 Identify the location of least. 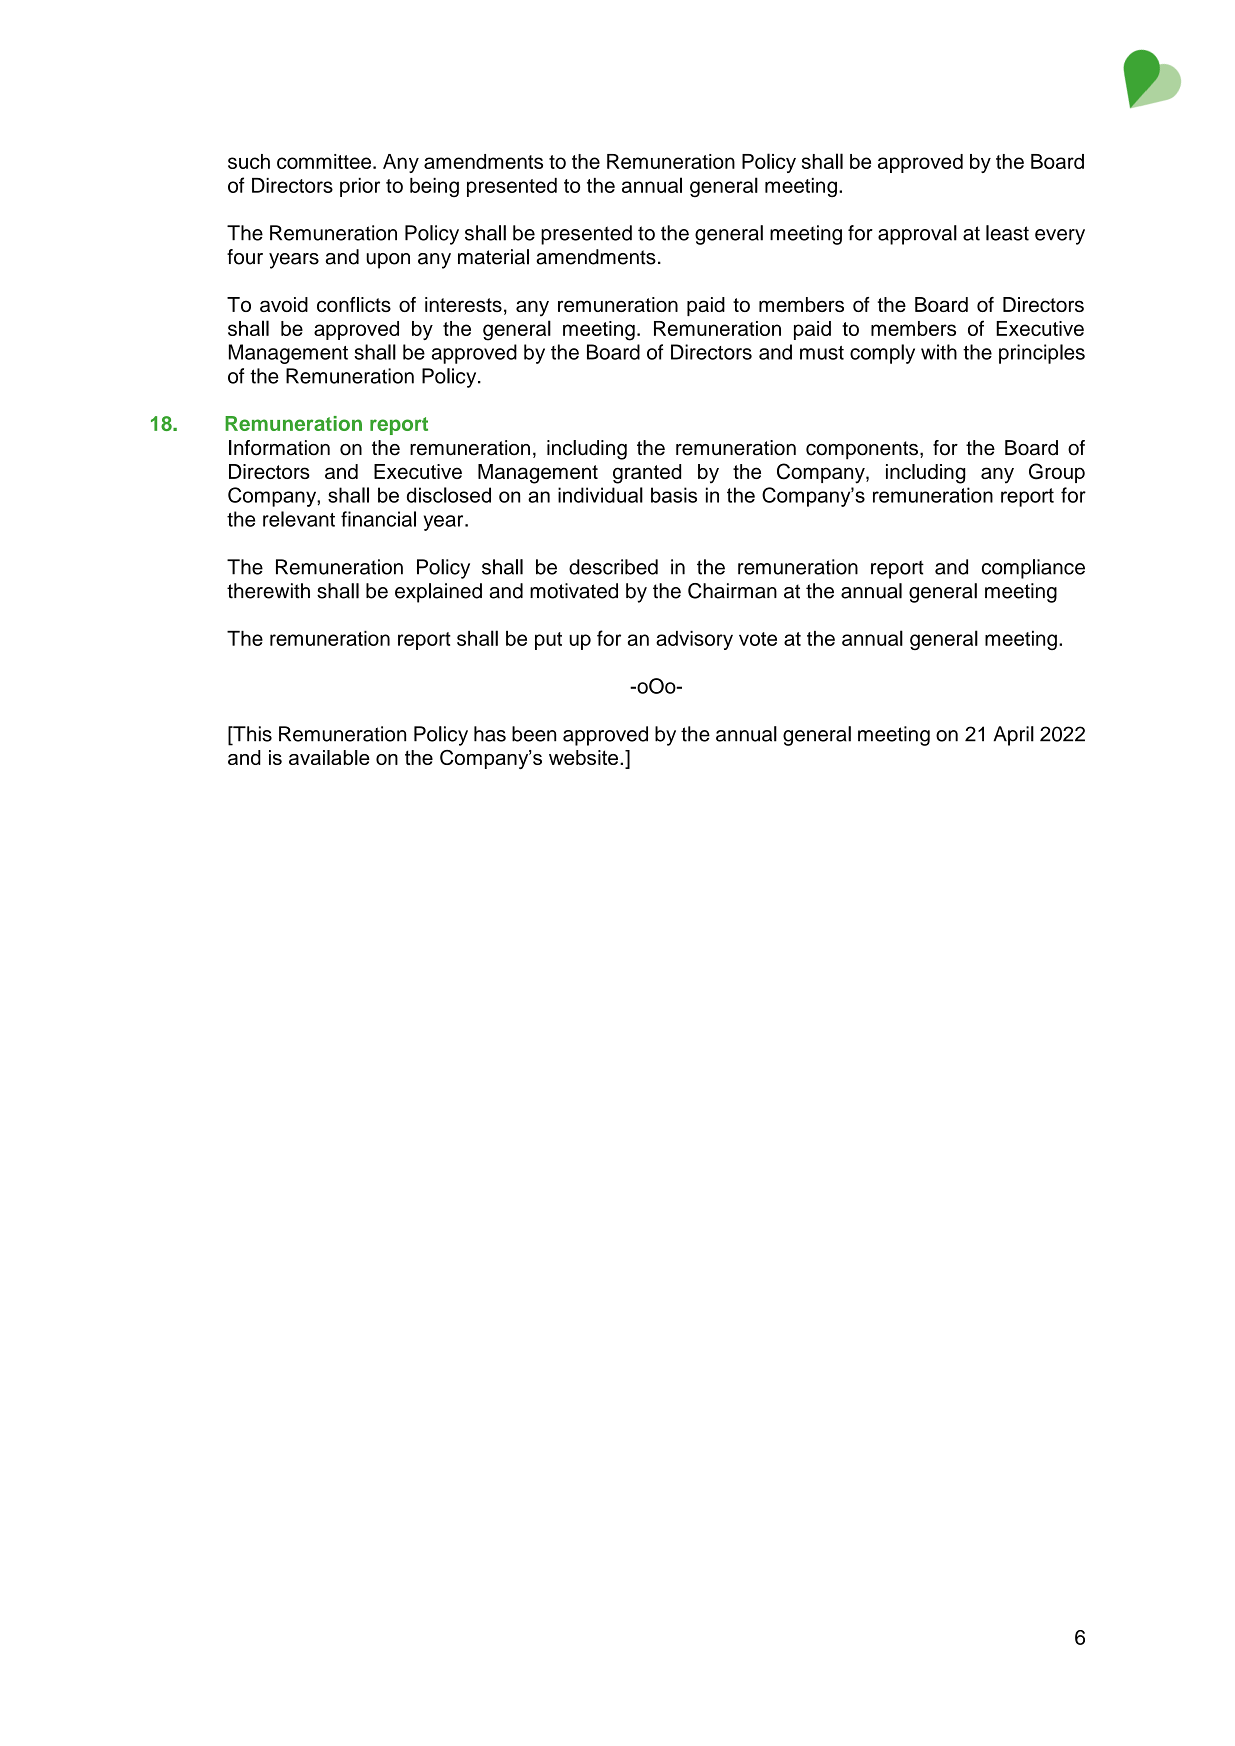
(1007, 233).
